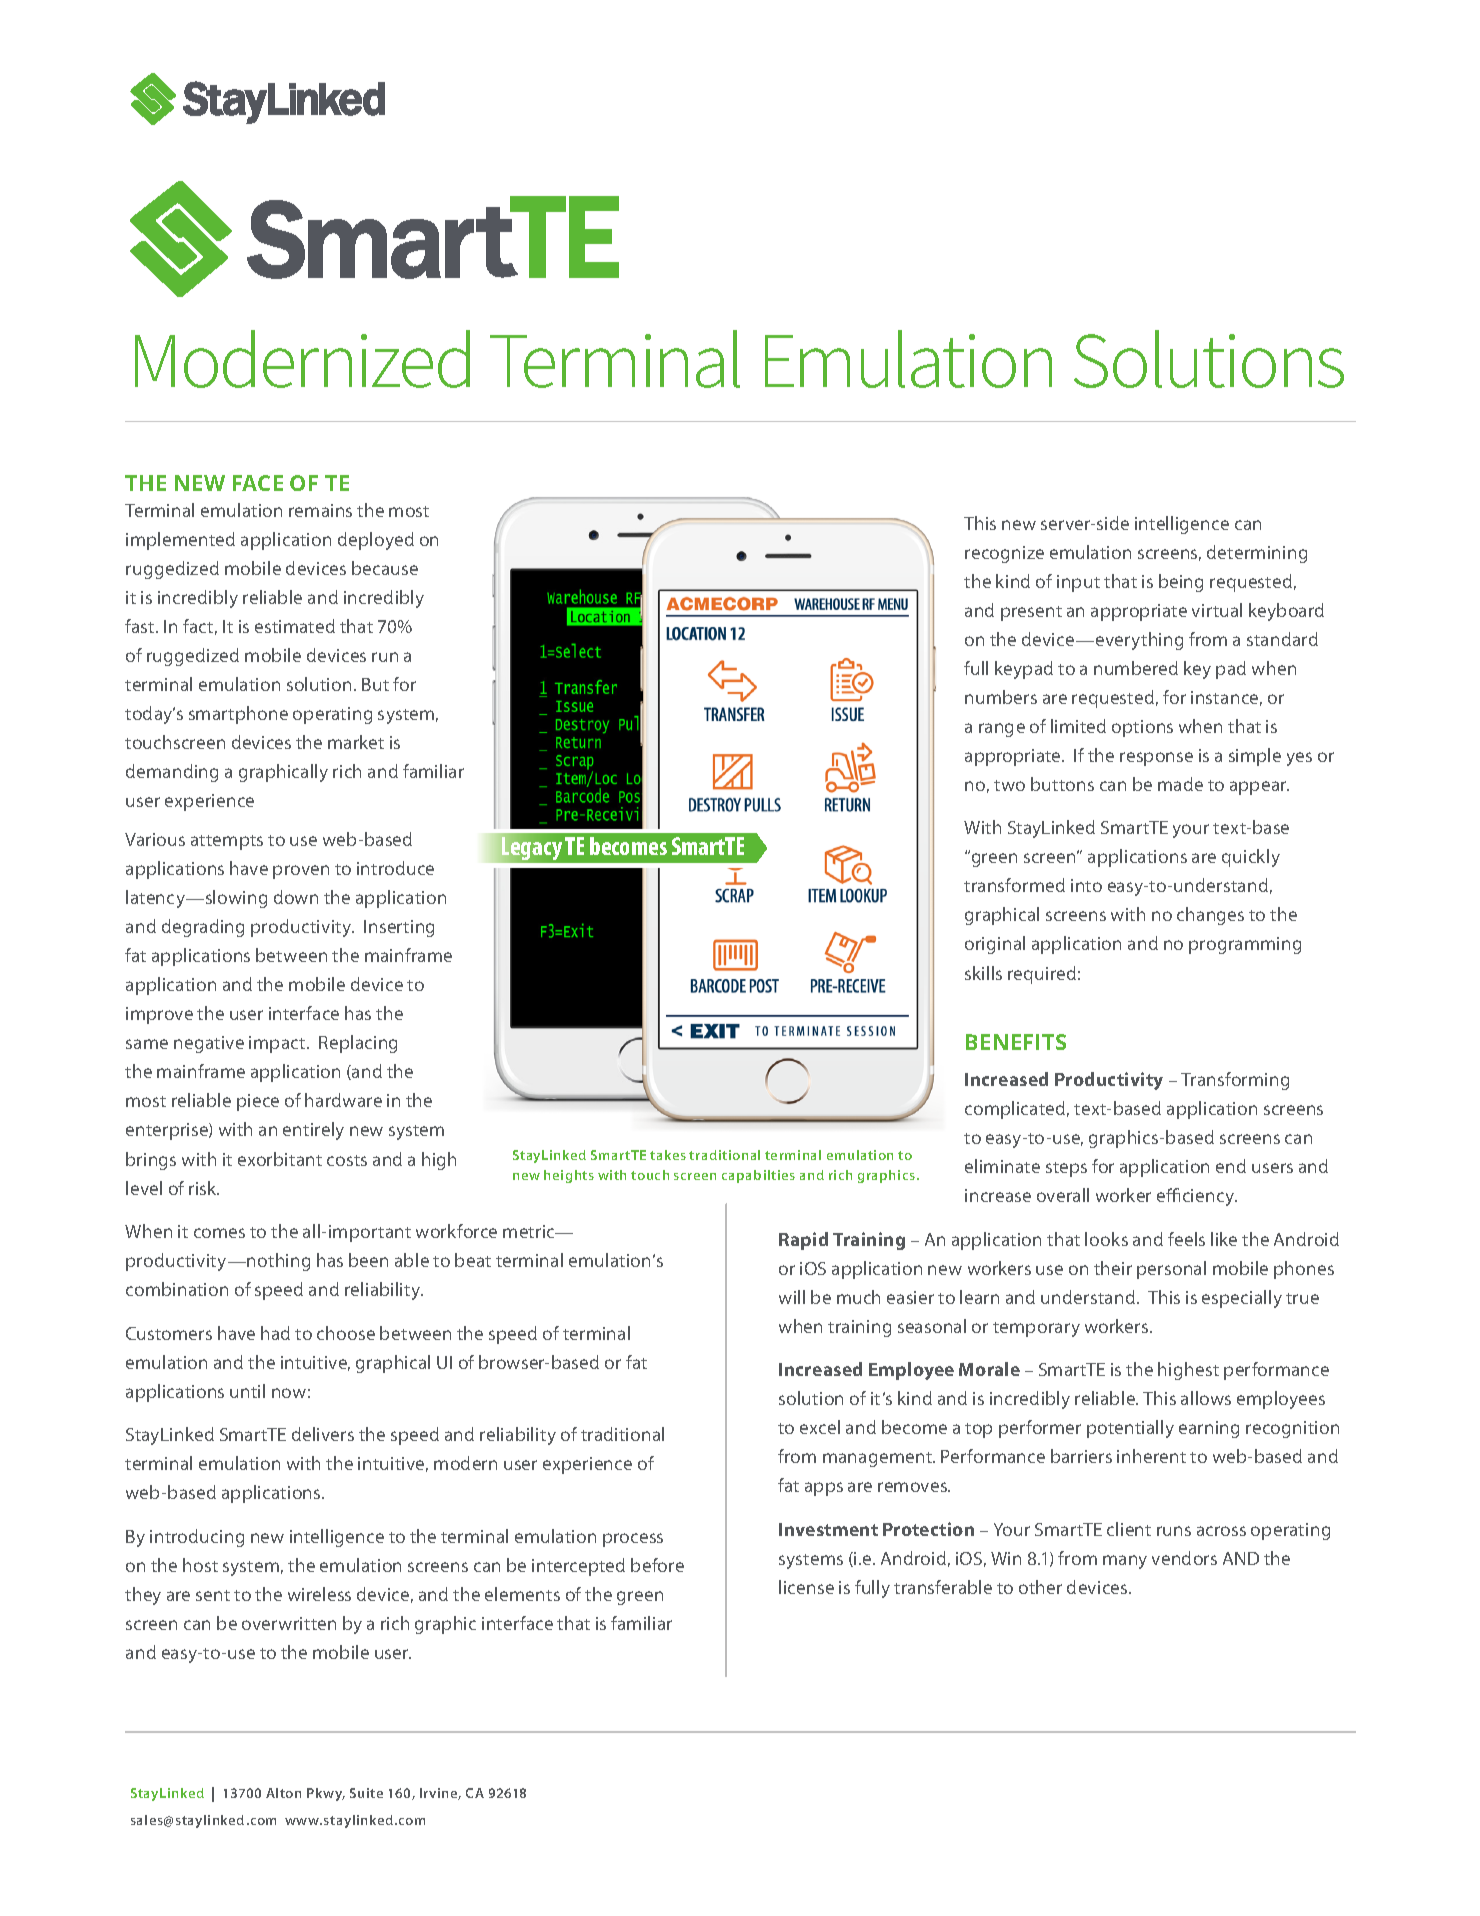  I want to click on inherent, so click(1151, 1456).
